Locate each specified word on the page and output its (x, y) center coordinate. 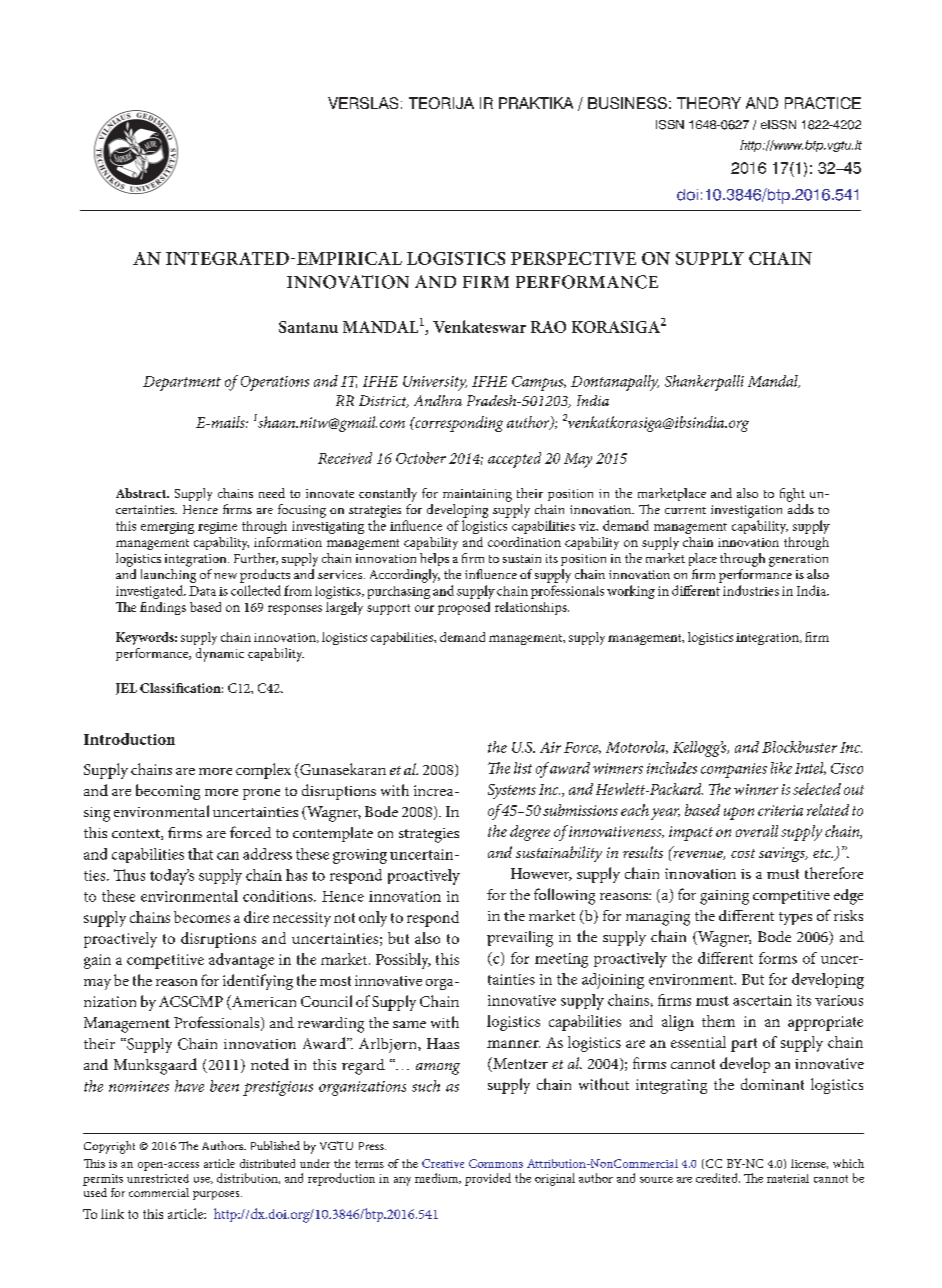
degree (530, 833)
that (200, 854)
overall (757, 831)
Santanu (308, 327)
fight (792, 495)
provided (488, 1179)
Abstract (142, 493)
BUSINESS (627, 103)
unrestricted (158, 1178)
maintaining (477, 495)
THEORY (709, 103)
